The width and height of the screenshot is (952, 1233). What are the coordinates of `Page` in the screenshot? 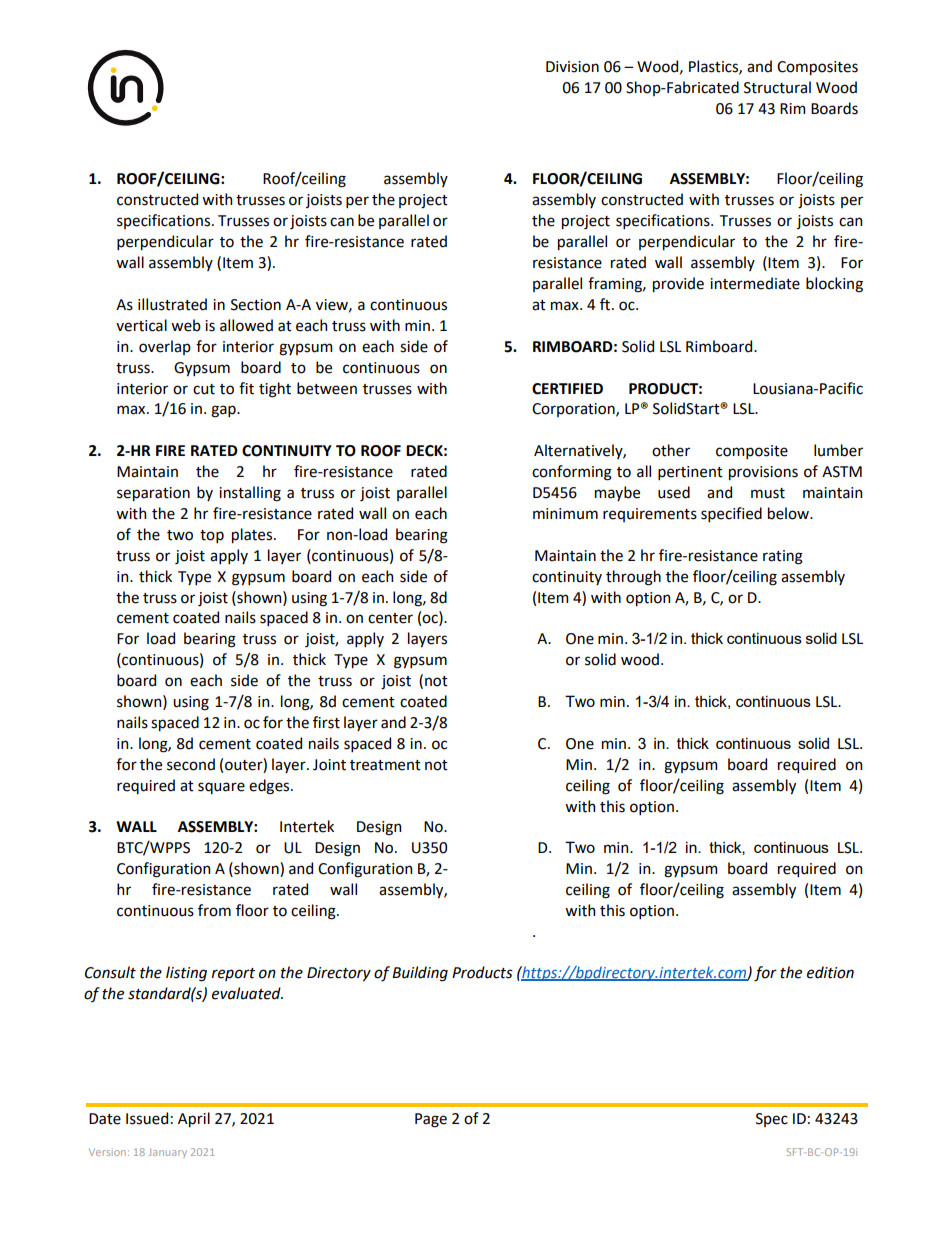 It's located at (431, 1120).
